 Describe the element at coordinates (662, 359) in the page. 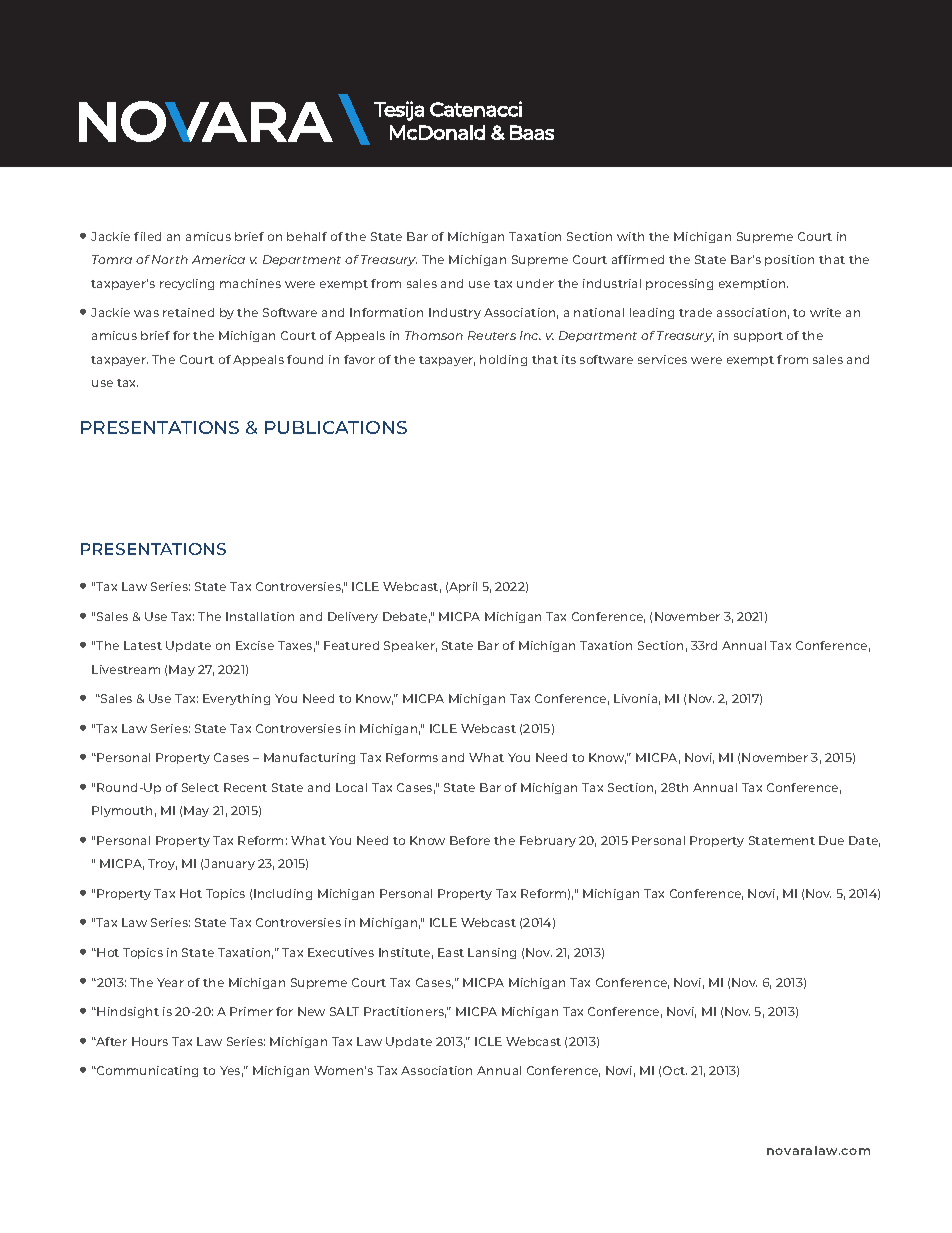

I see `services` at that location.
